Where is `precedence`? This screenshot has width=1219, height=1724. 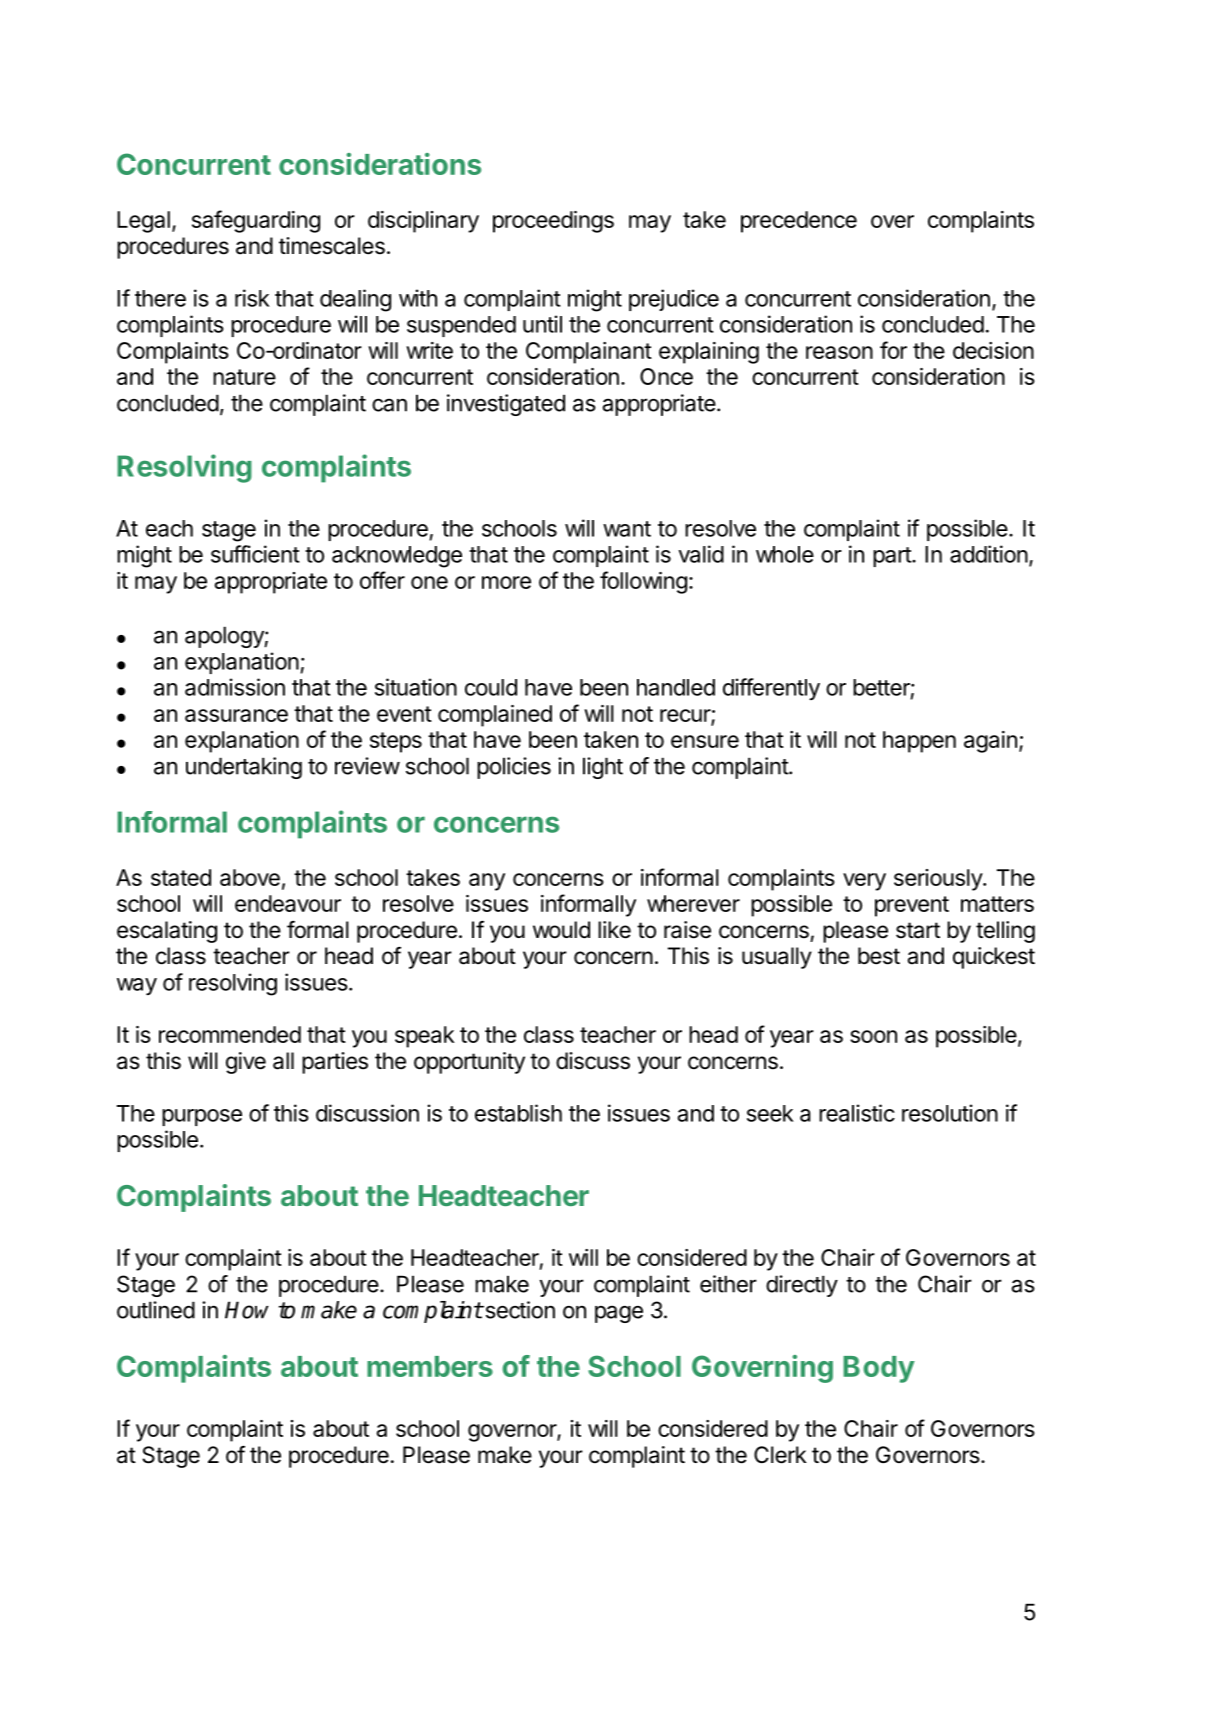 precedence is located at coordinates (799, 222).
